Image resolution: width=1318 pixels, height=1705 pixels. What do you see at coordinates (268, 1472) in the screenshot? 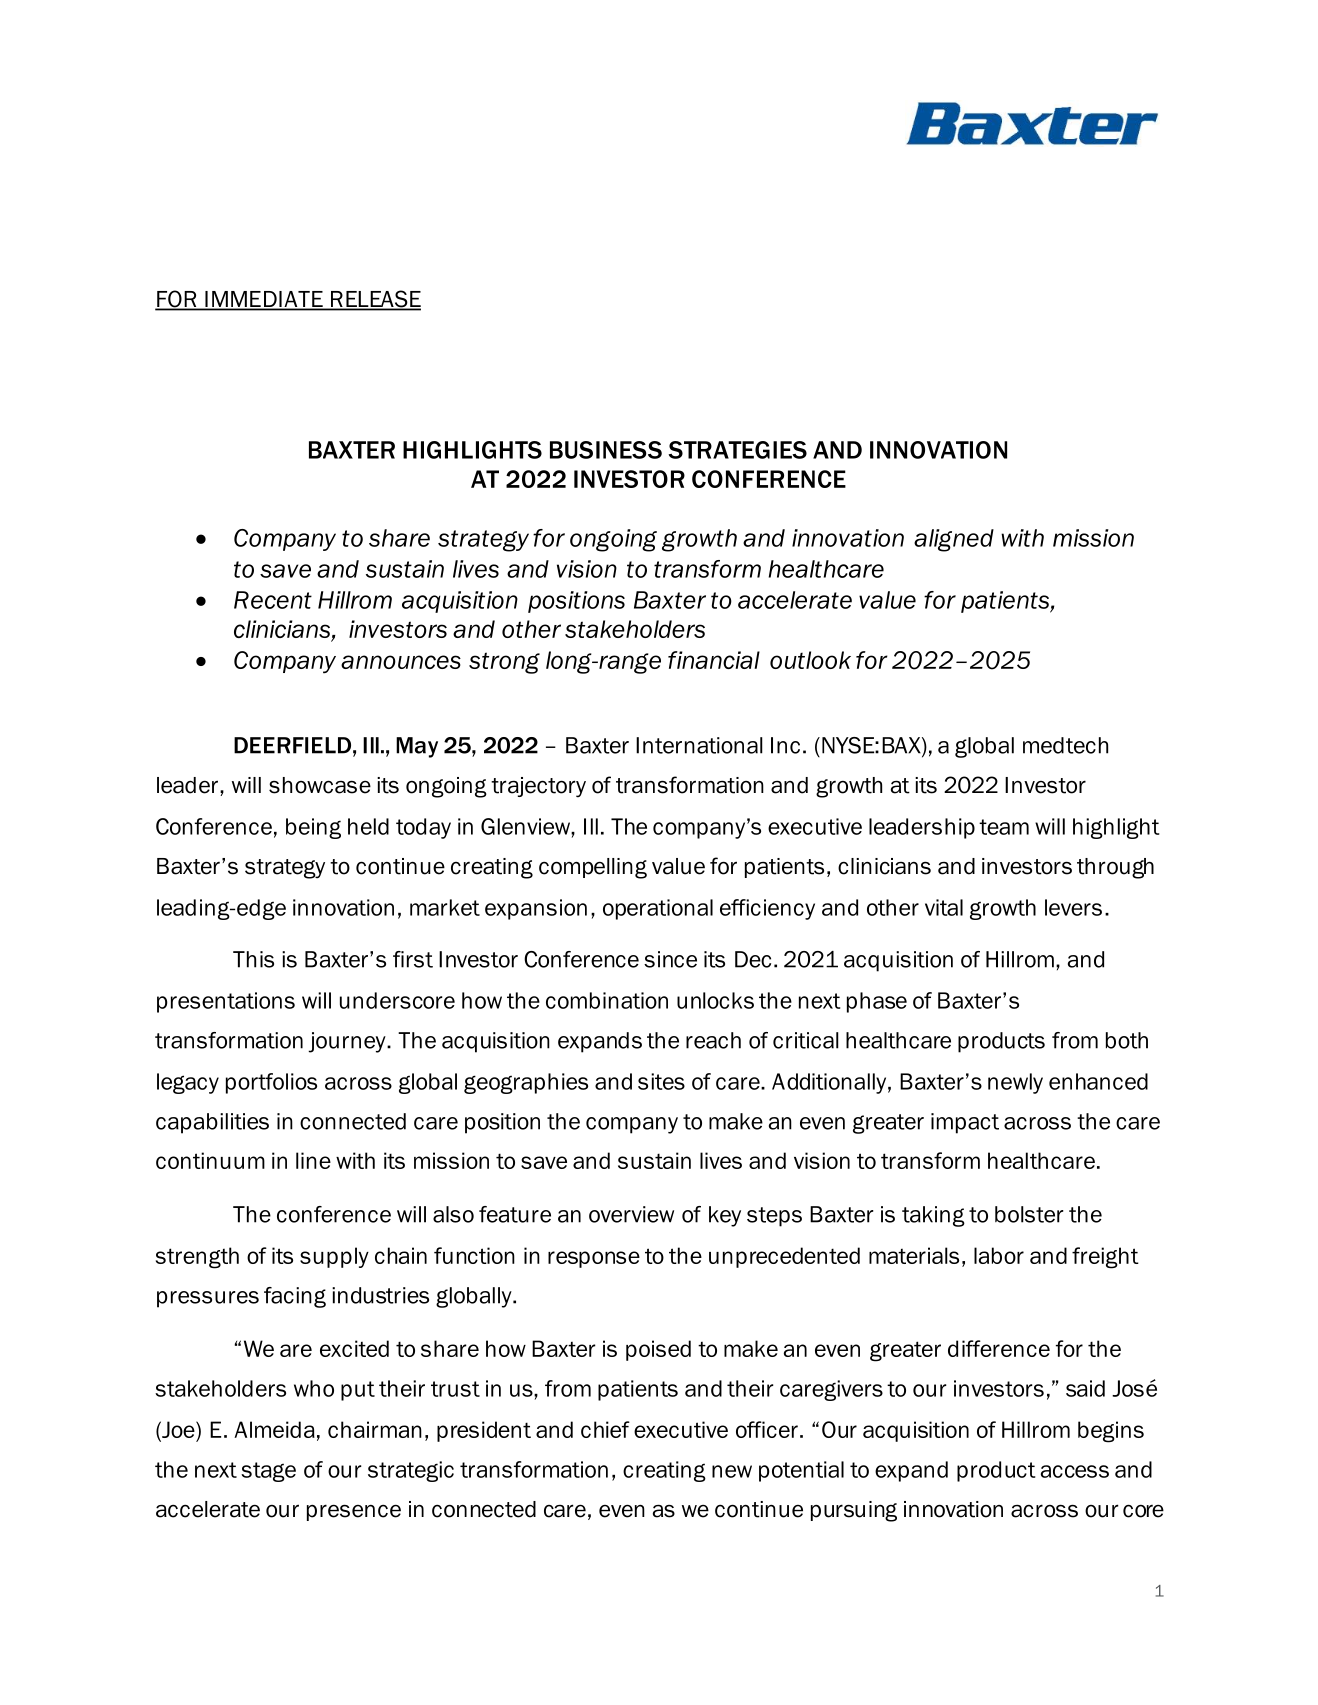
I see `stage` at bounding box center [268, 1472].
